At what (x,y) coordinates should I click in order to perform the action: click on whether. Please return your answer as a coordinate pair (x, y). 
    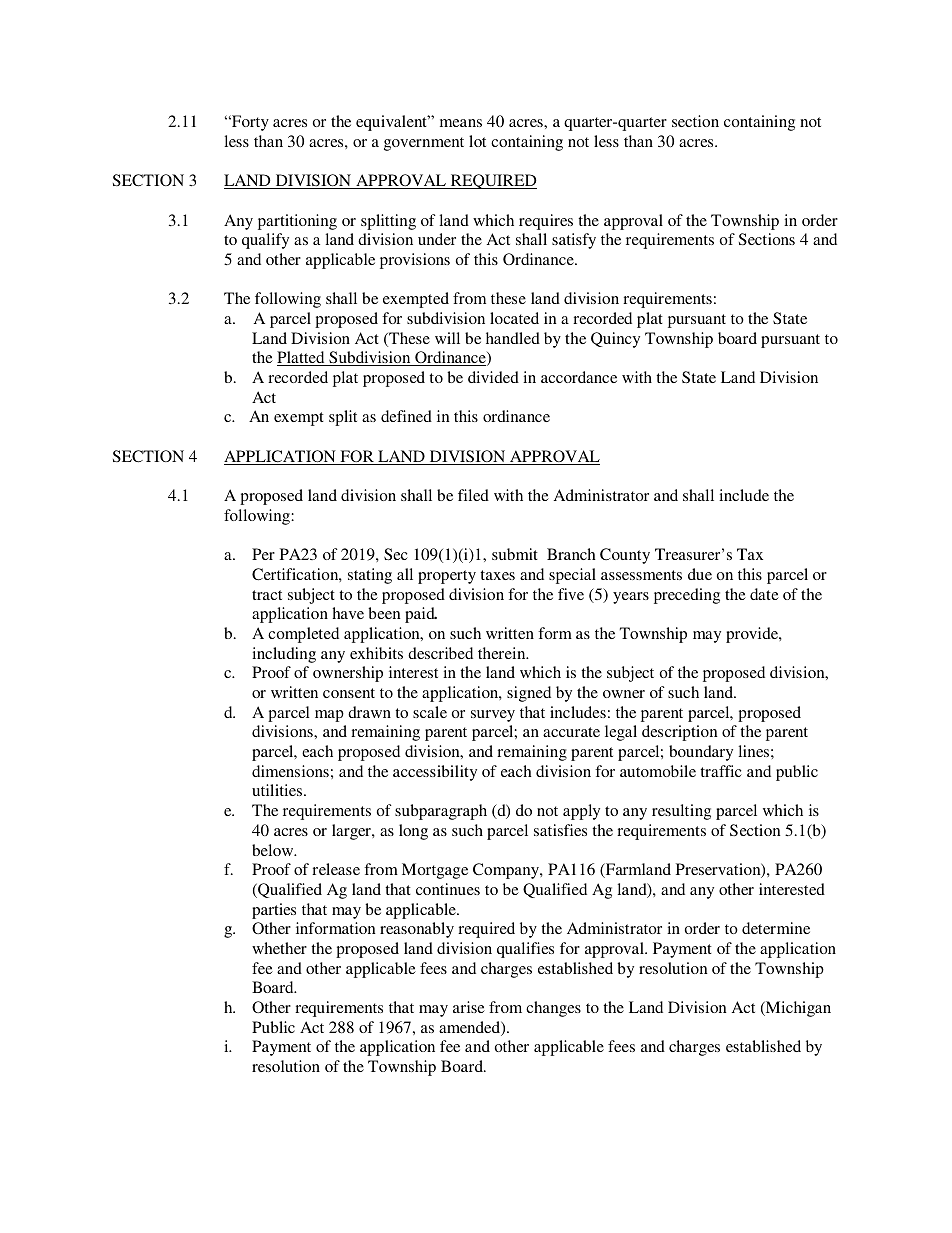
    Looking at the image, I should click on (279, 948).
